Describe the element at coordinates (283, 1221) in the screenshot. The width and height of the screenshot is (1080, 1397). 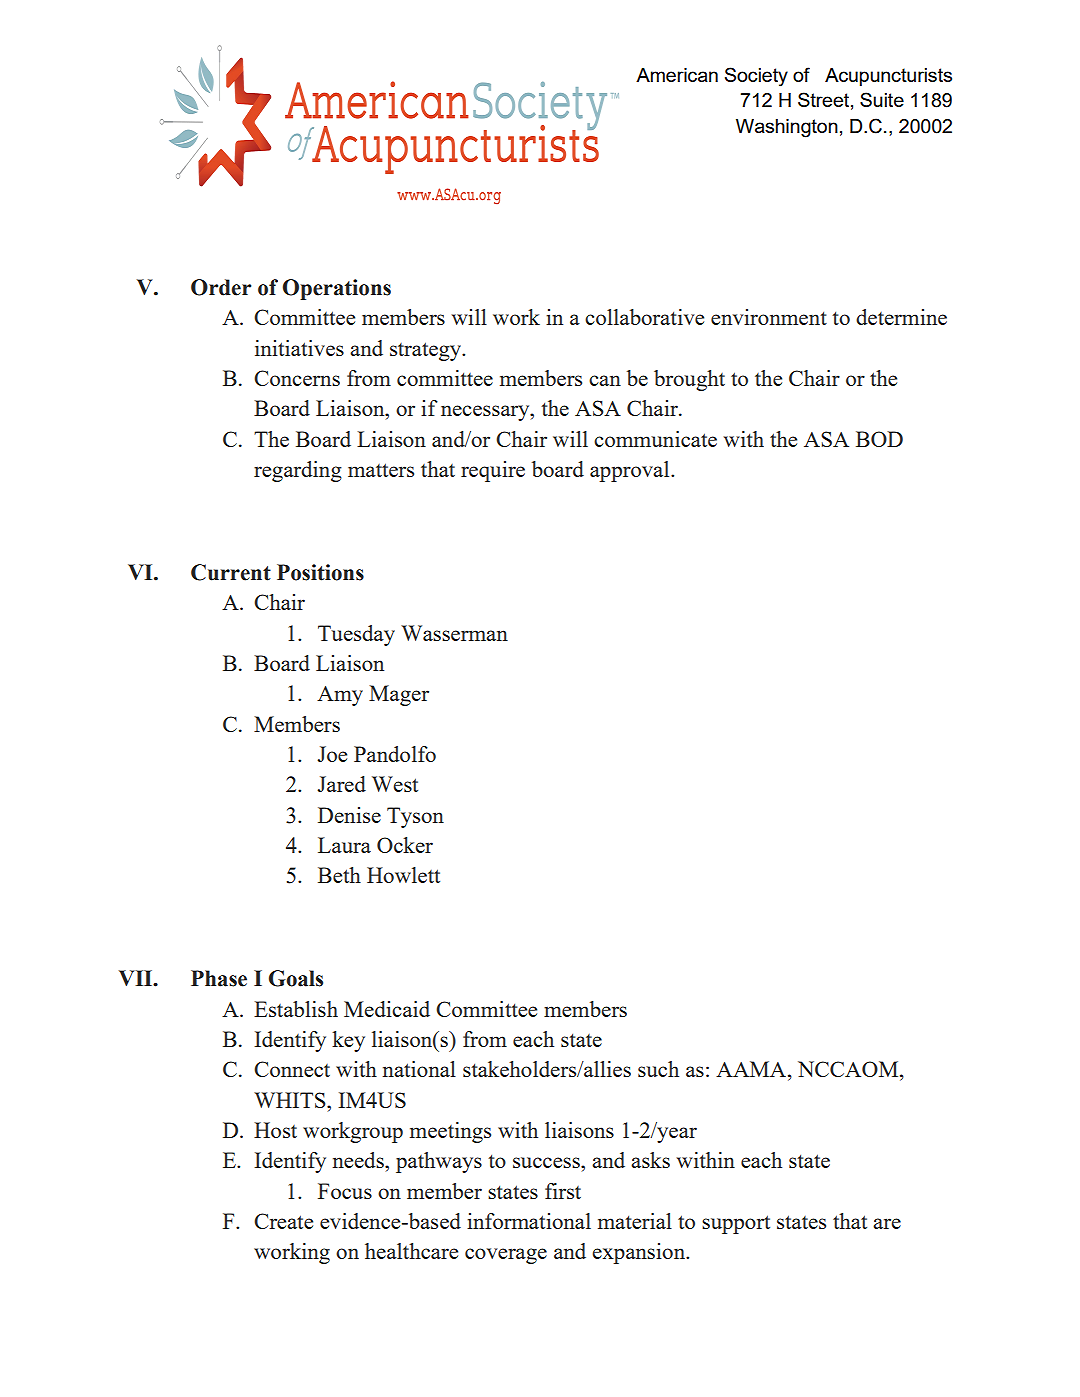
I see `Create` at that location.
